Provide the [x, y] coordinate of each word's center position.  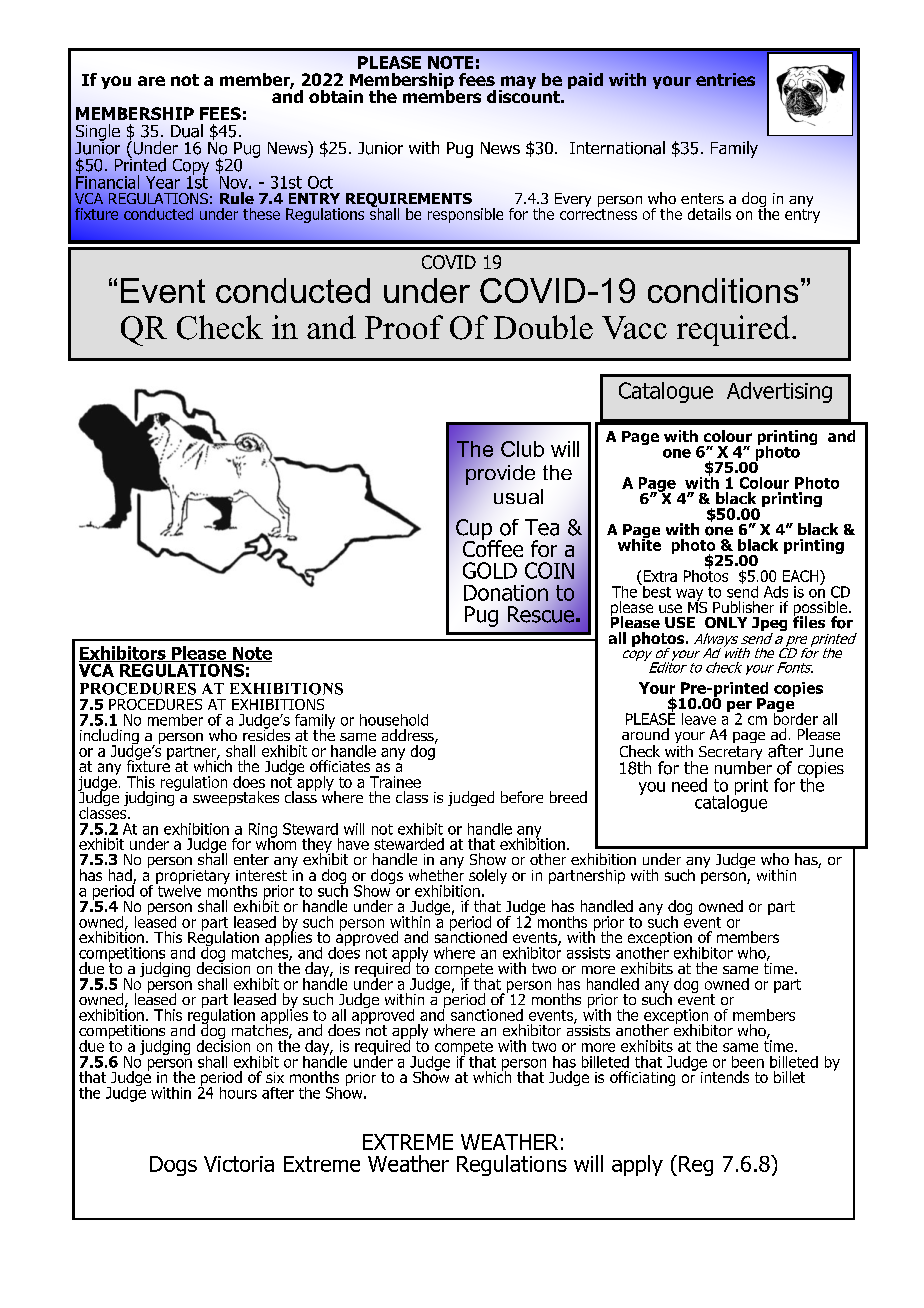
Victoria [239, 1164]
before [522, 797]
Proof [404, 327]
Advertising [779, 392]
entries [725, 79]
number [743, 767]
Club [522, 449]
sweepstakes [236, 798]
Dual [187, 131]
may [517, 84]
